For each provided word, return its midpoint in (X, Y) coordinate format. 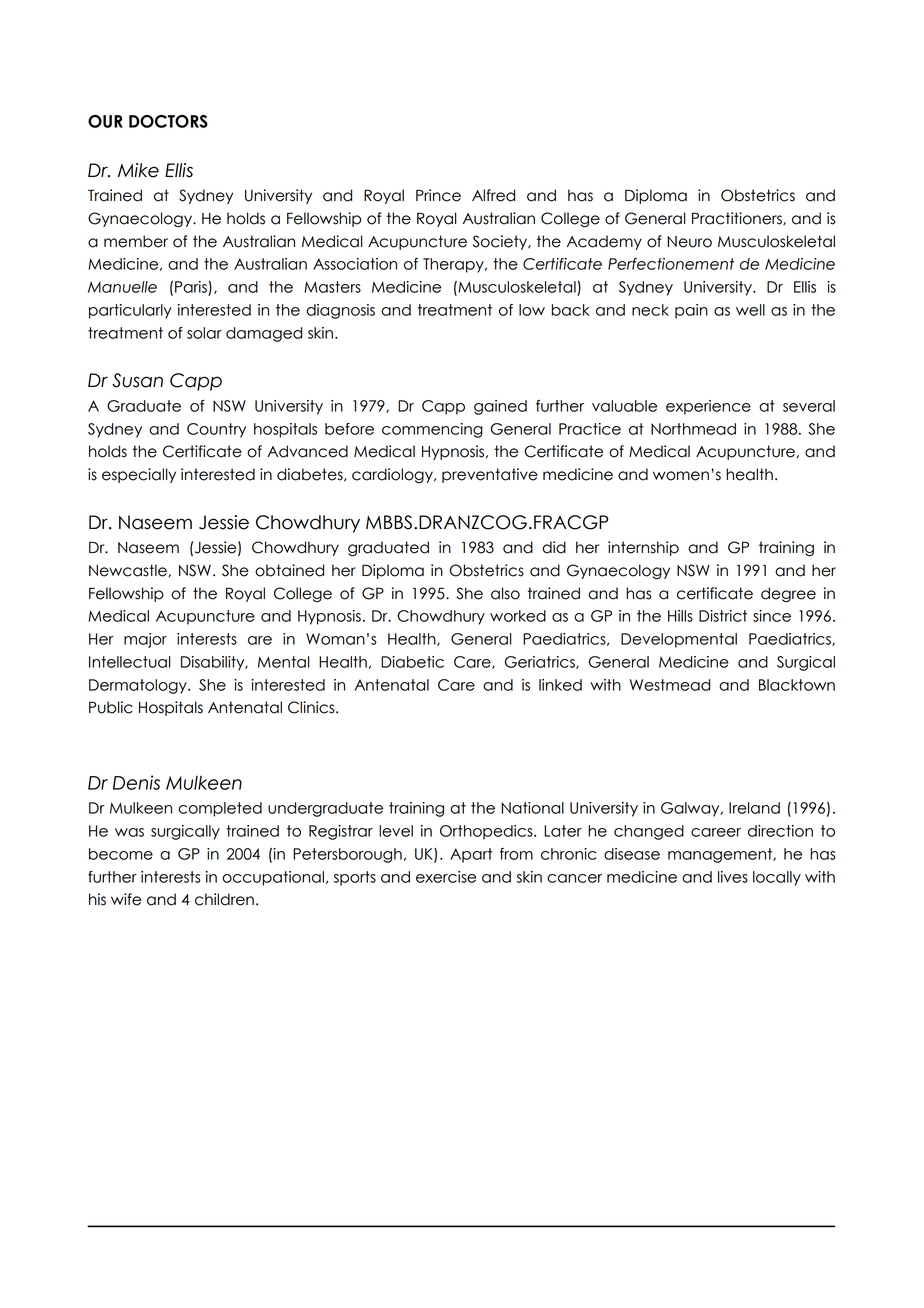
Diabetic (412, 662)
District (723, 616)
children (224, 899)
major (145, 640)
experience (708, 407)
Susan (137, 380)
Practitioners (738, 218)
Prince (438, 195)
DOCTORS (168, 121)
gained (500, 407)
